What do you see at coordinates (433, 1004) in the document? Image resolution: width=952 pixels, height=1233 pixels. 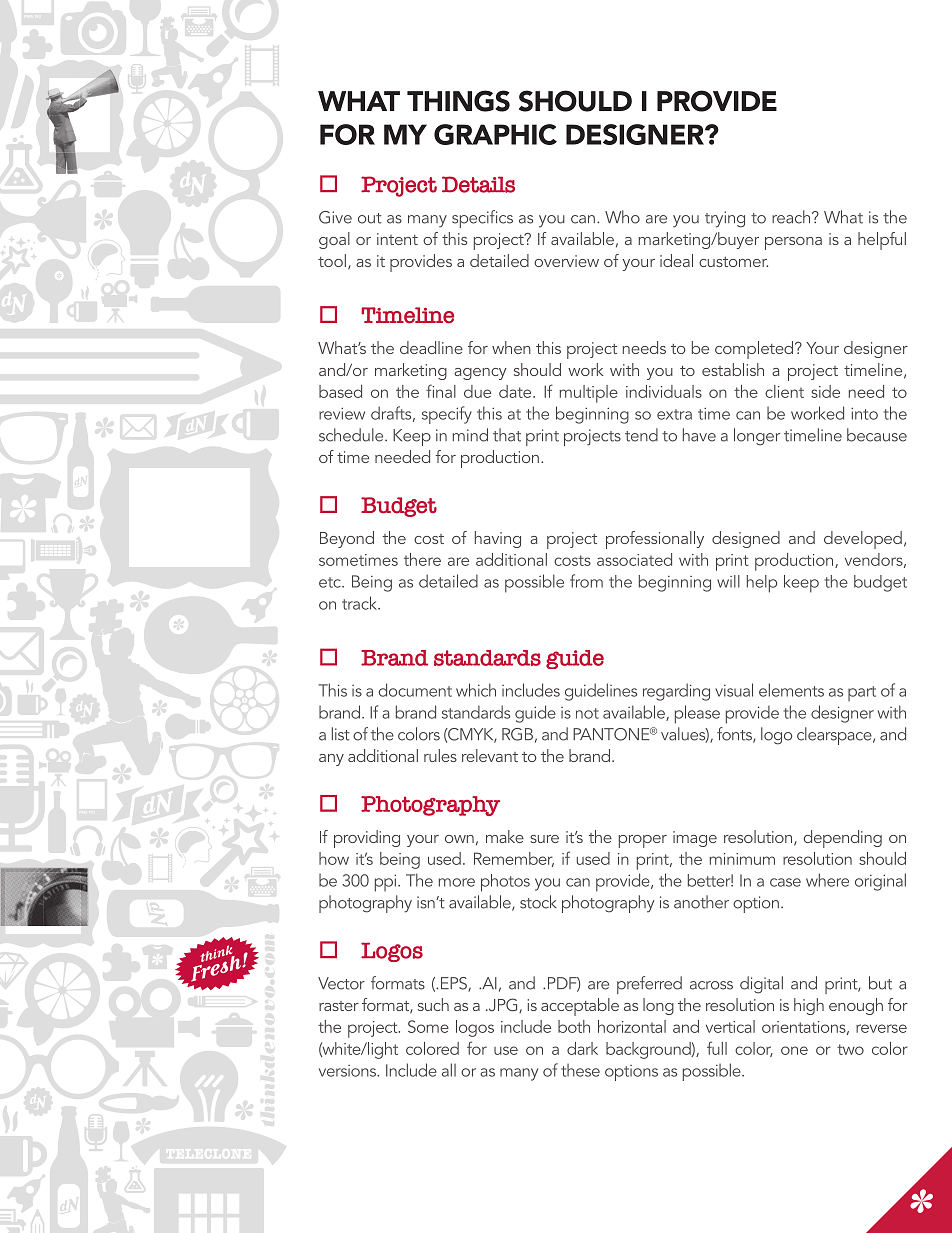 I see `such` at bounding box center [433, 1004].
